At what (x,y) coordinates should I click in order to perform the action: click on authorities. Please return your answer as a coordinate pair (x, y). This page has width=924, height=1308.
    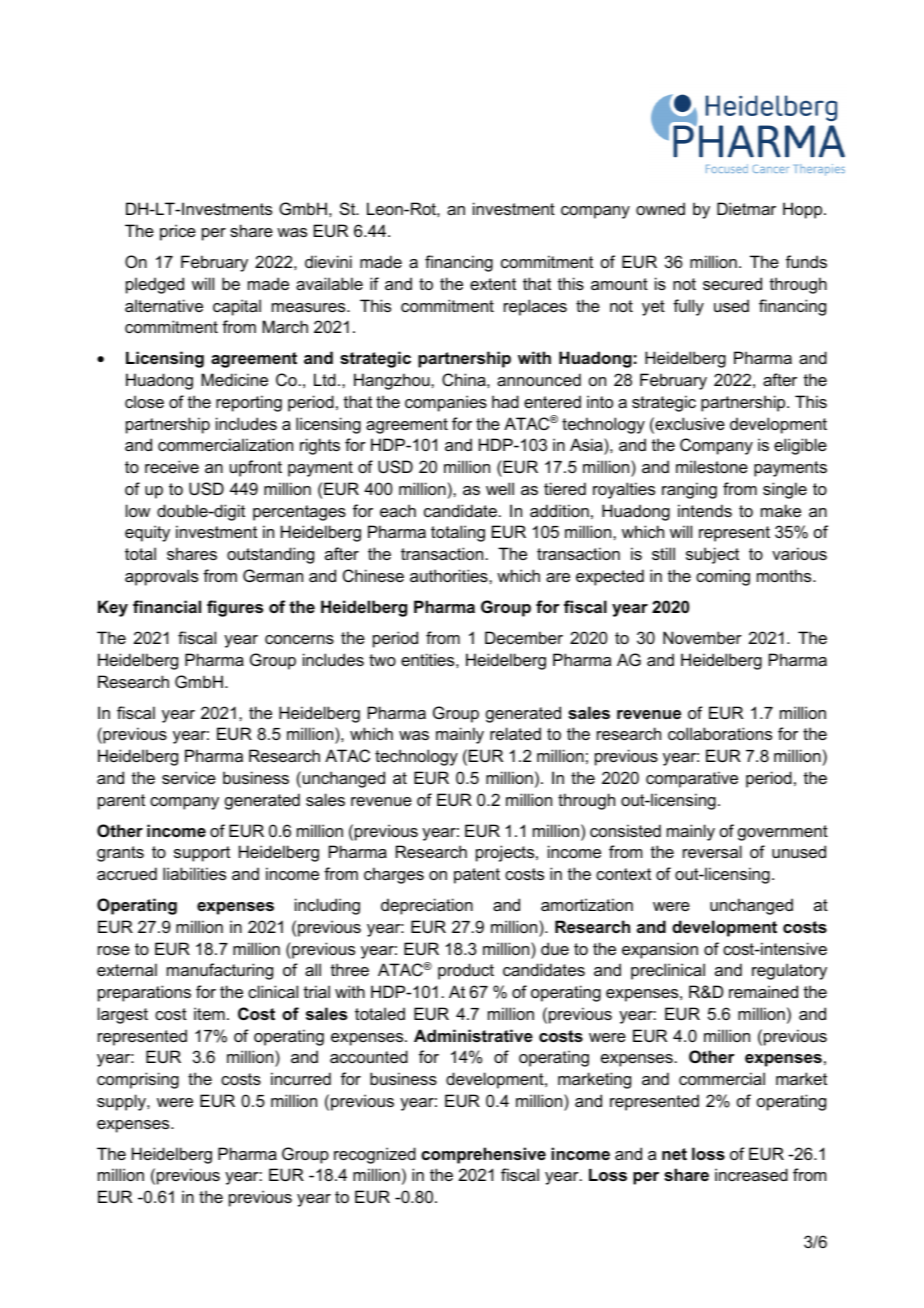
    Looking at the image, I should click on (450, 575).
